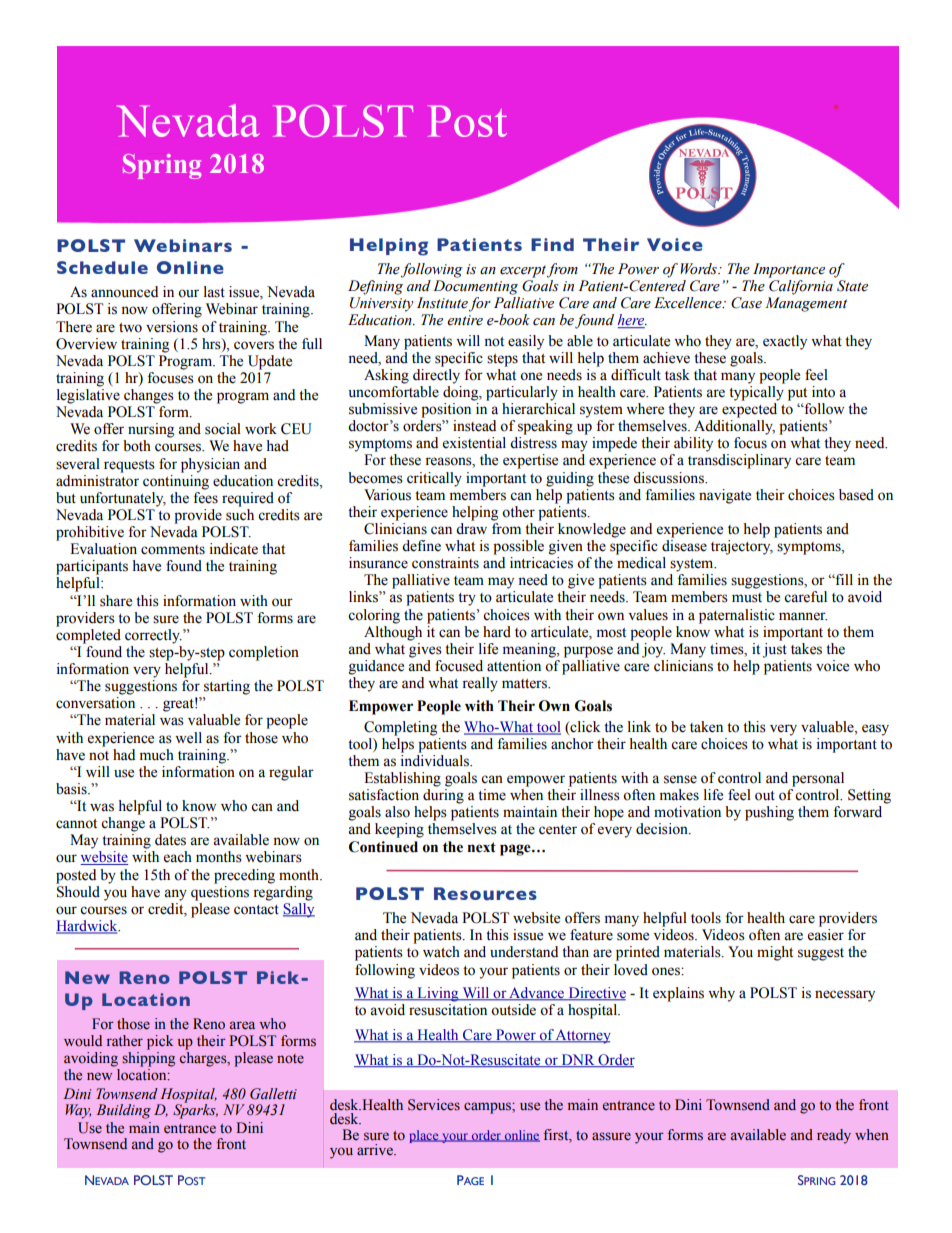 The width and height of the image is (952, 1233). I want to click on Sparks, so click(195, 1110).
